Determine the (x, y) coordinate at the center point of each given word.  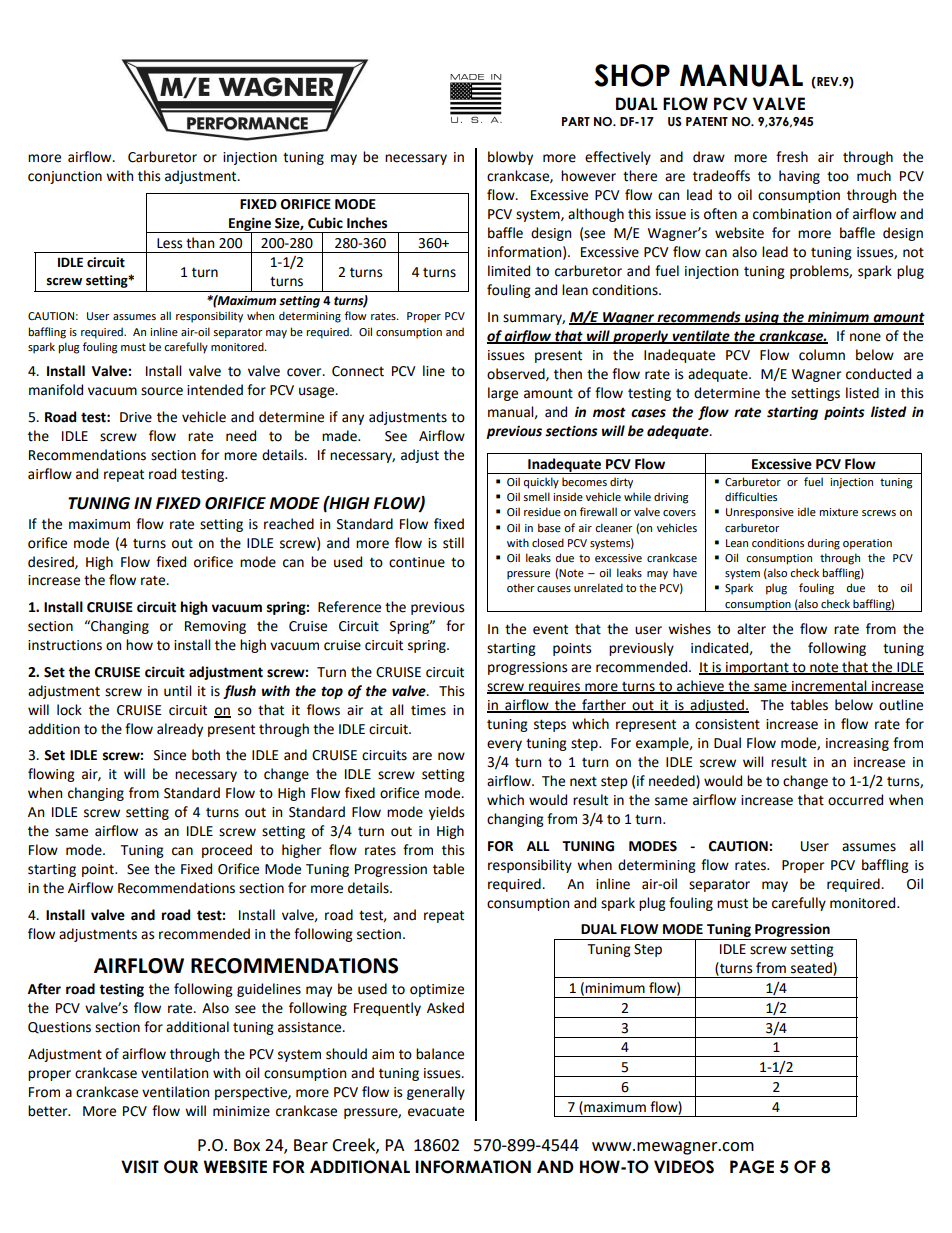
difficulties (751, 496)
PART (576, 121)
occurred (855, 800)
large (503, 394)
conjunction (65, 177)
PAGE (752, 1167)
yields (446, 813)
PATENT (707, 121)
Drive (136, 417)
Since (170, 755)
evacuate (436, 1111)
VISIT (140, 1167)
